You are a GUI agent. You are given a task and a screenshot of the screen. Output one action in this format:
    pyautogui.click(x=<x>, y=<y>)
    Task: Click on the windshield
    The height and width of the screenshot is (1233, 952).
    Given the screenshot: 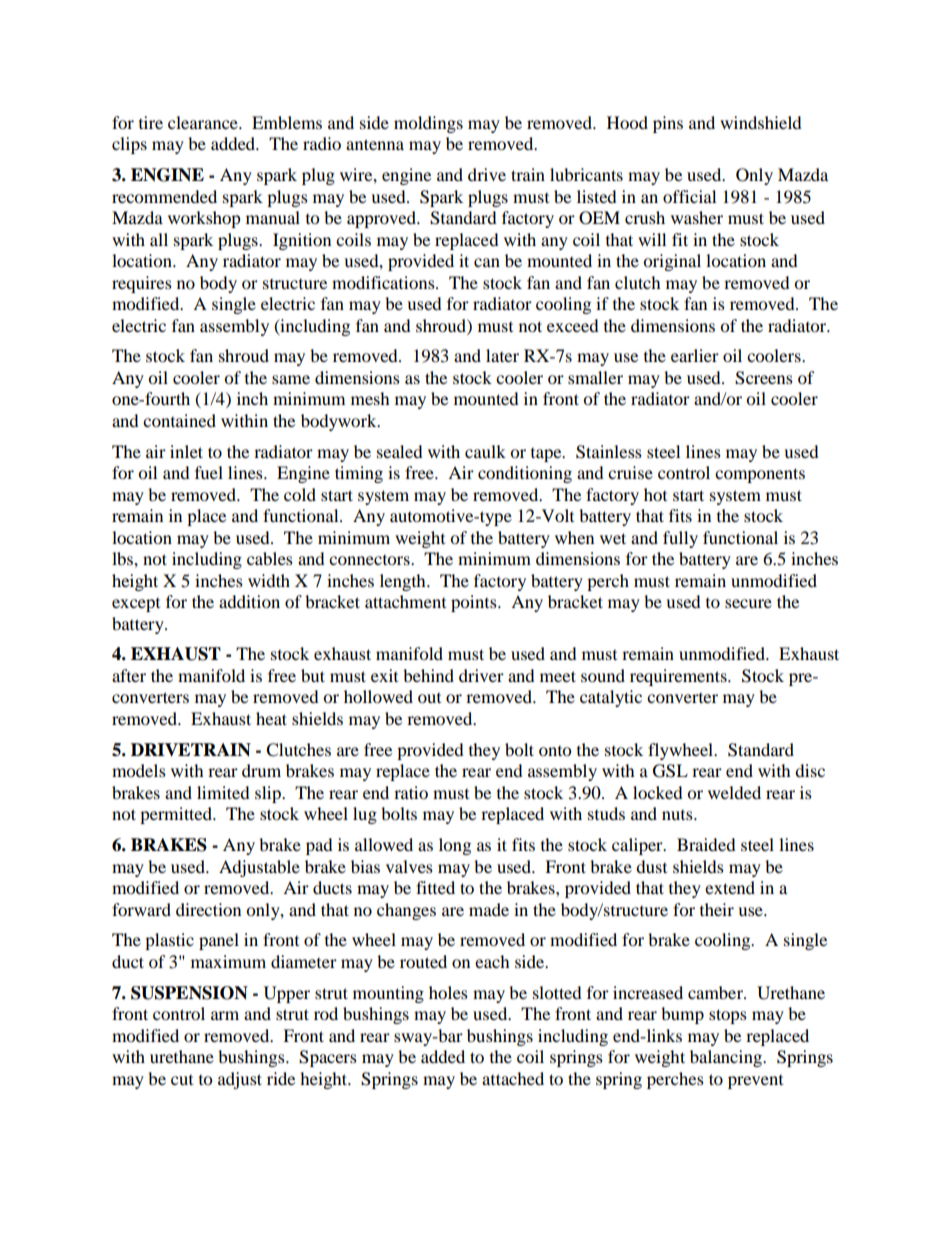 What is the action you would take?
    pyautogui.click(x=761, y=122)
